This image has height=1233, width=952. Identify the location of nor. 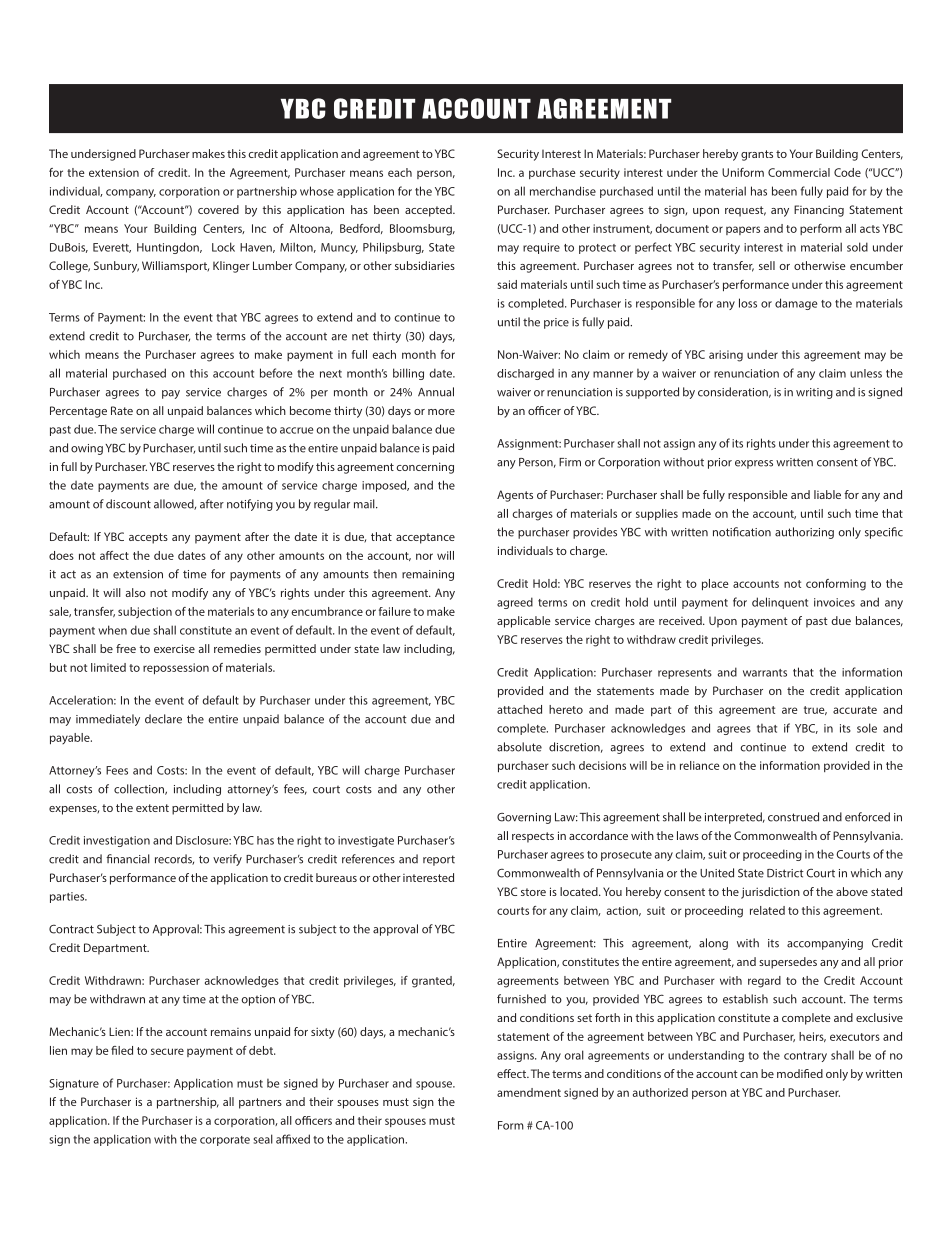
(424, 556).
